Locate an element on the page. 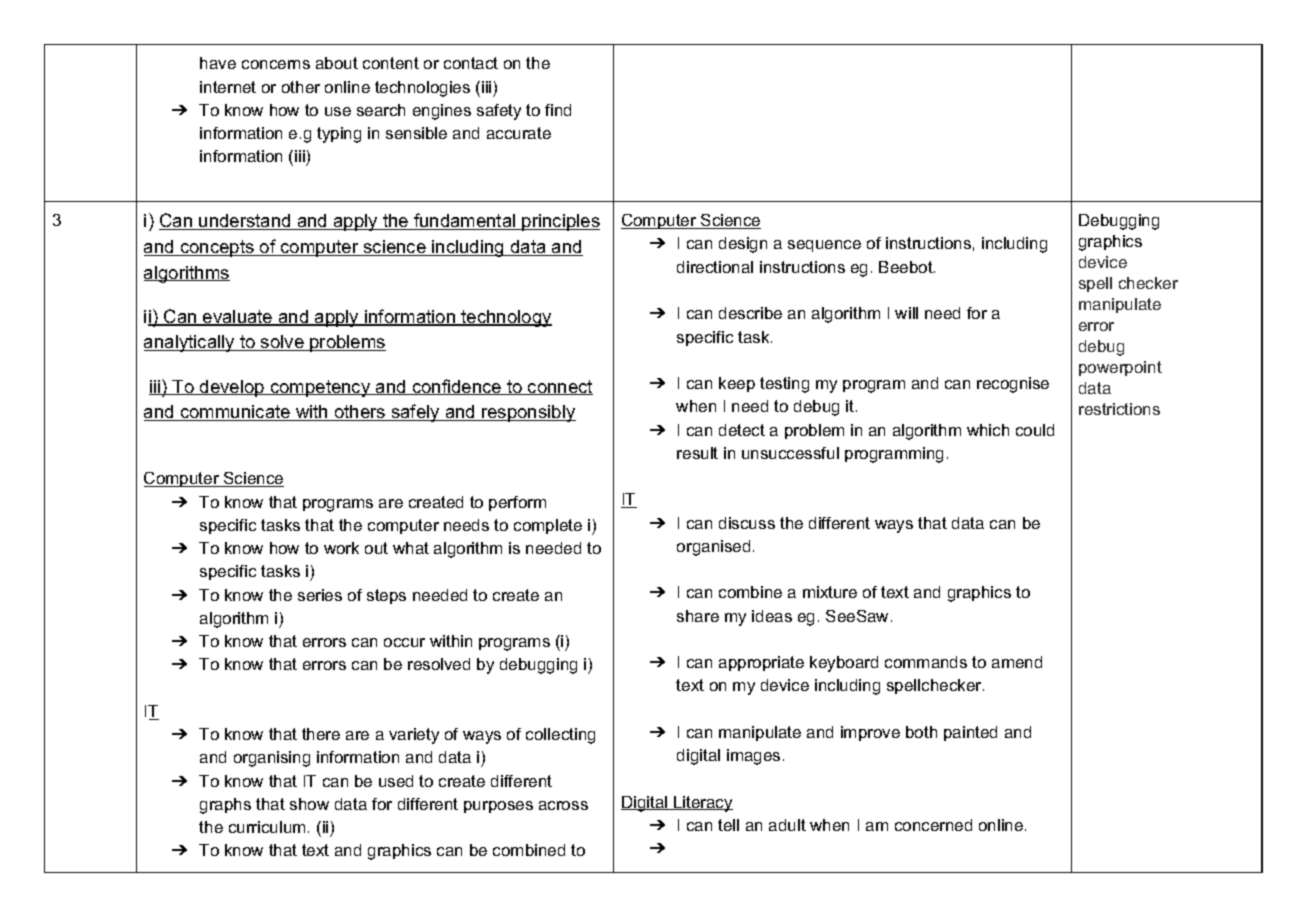 This document has height=924, width=1308. evaluate is located at coordinates (238, 318).
